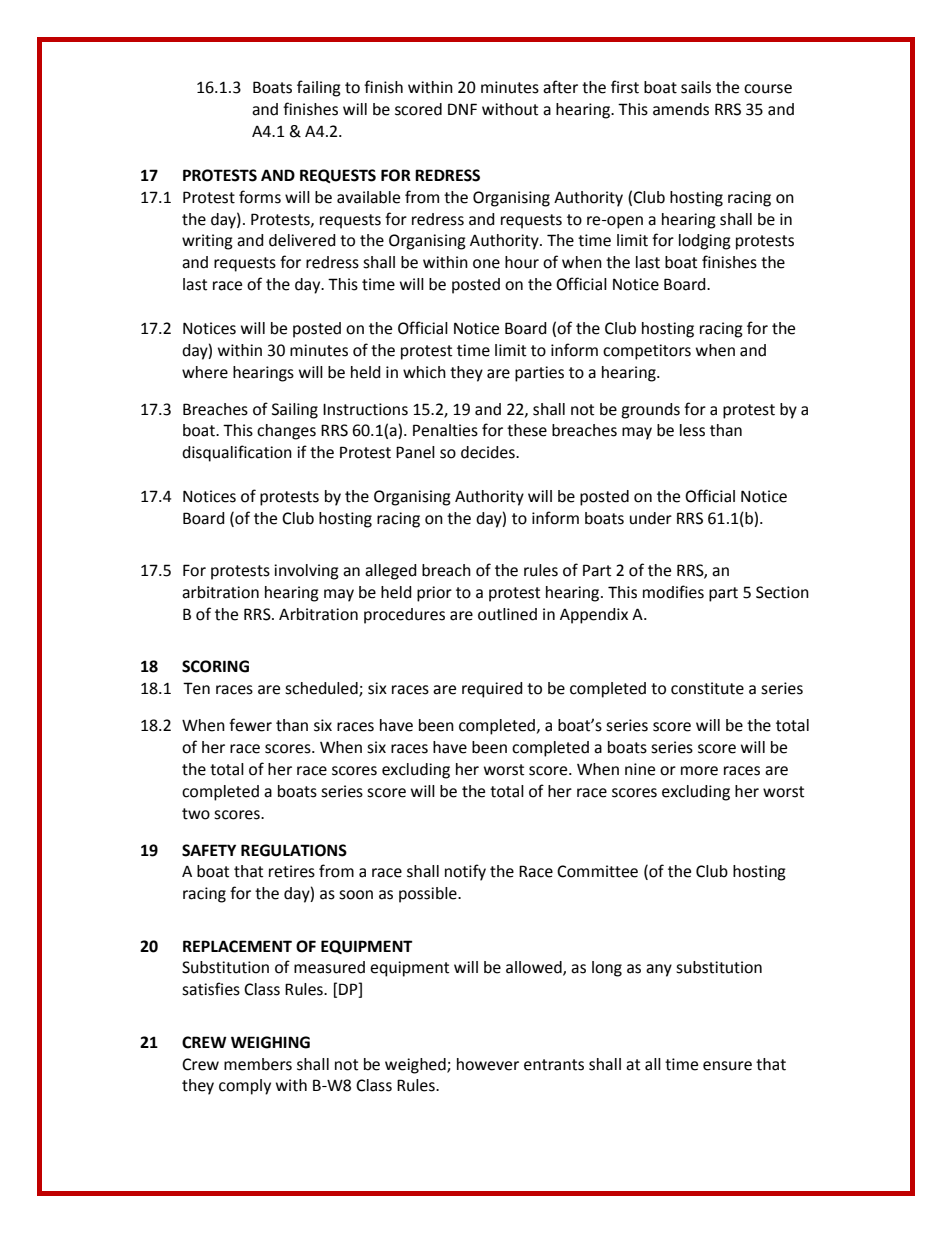 The image size is (952, 1233). What do you see at coordinates (647, 352) in the screenshot?
I see `competitors` at bounding box center [647, 352].
